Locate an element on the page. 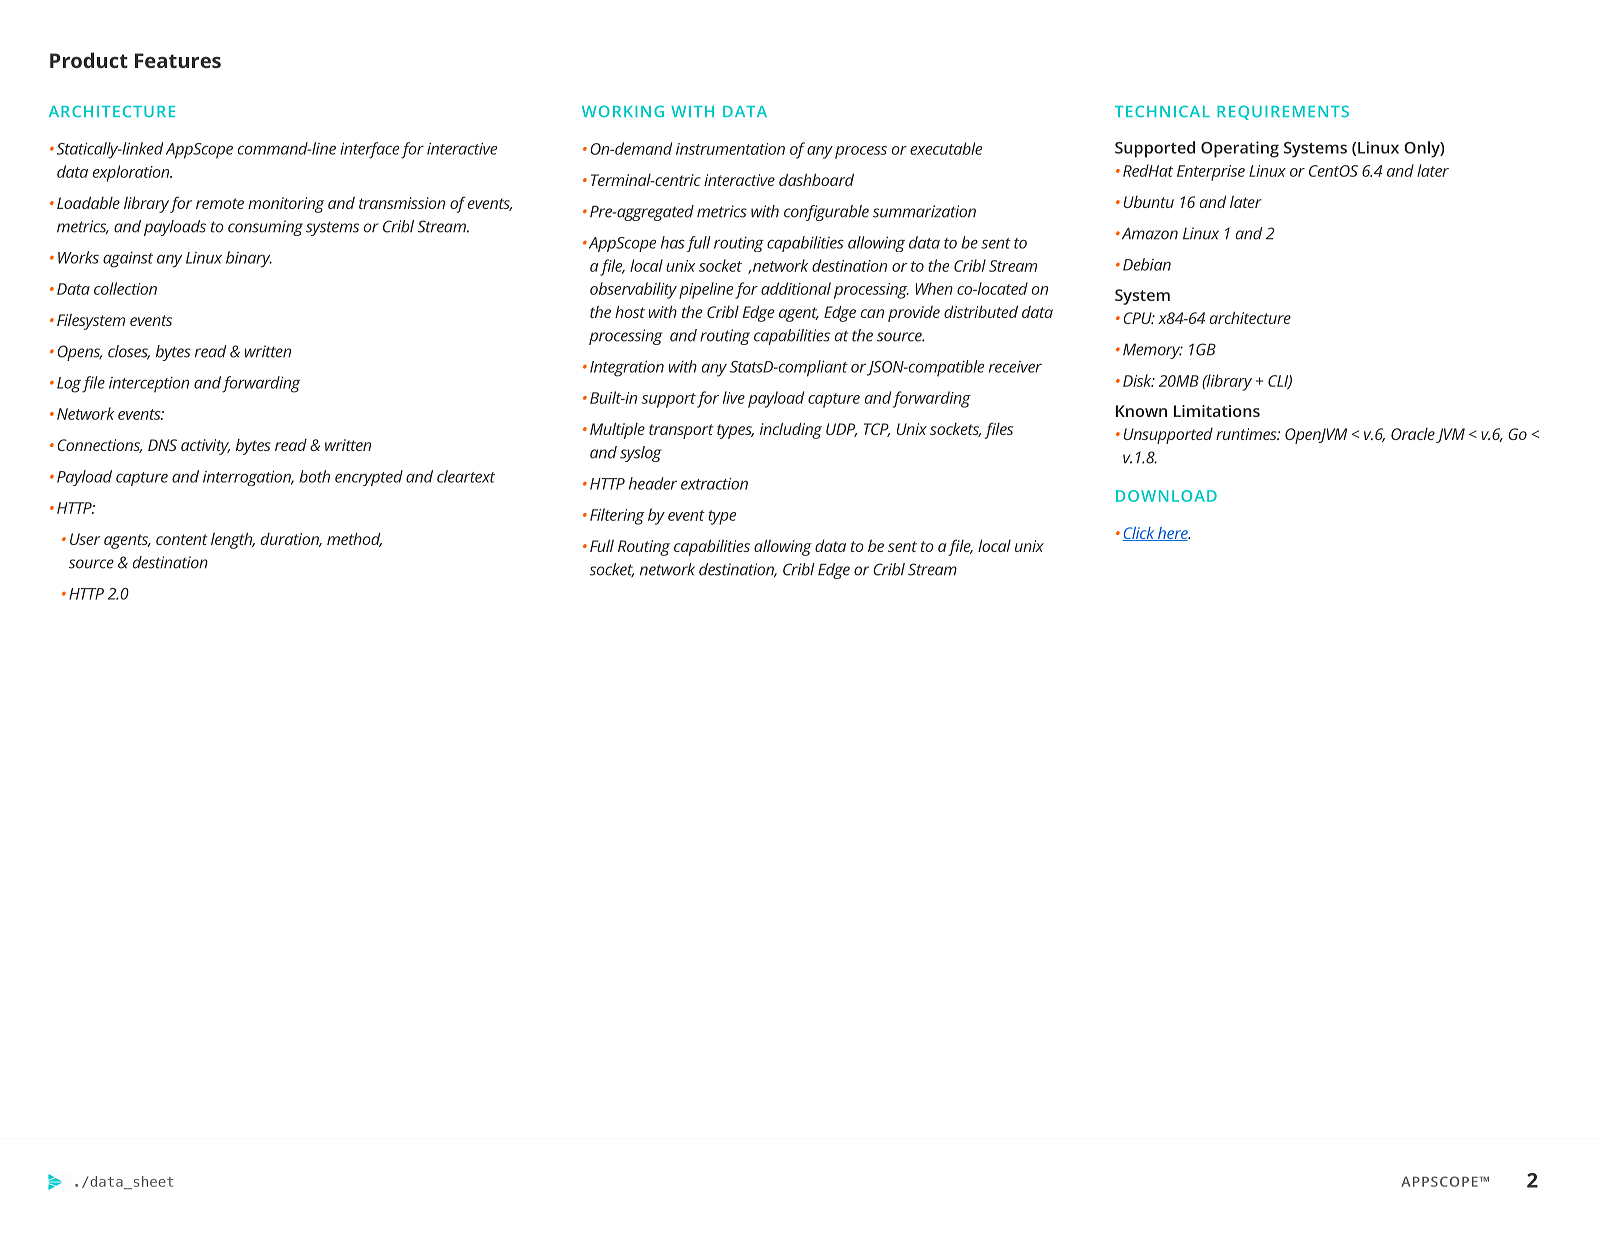 The height and width of the document is (1235, 1599). distributed is located at coordinates (981, 311).
